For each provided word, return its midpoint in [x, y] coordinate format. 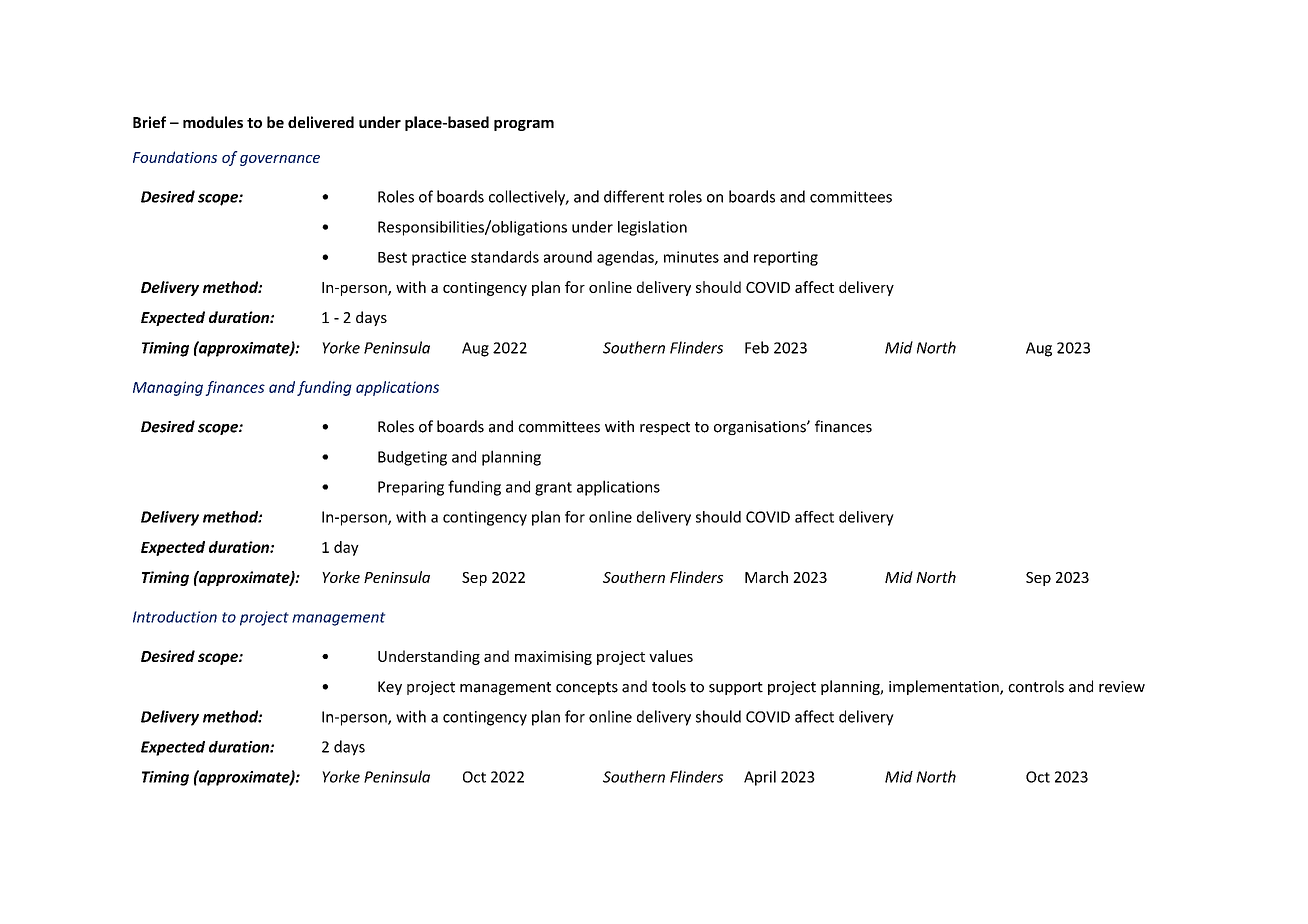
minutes [691, 257]
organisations [761, 428]
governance [280, 160]
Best [392, 257]
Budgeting [412, 458]
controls [1036, 686]
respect [665, 428]
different [634, 196]
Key [390, 688]
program [524, 125]
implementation [945, 687]
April [760, 778]
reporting [786, 258]
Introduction [175, 617]
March [766, 577]
